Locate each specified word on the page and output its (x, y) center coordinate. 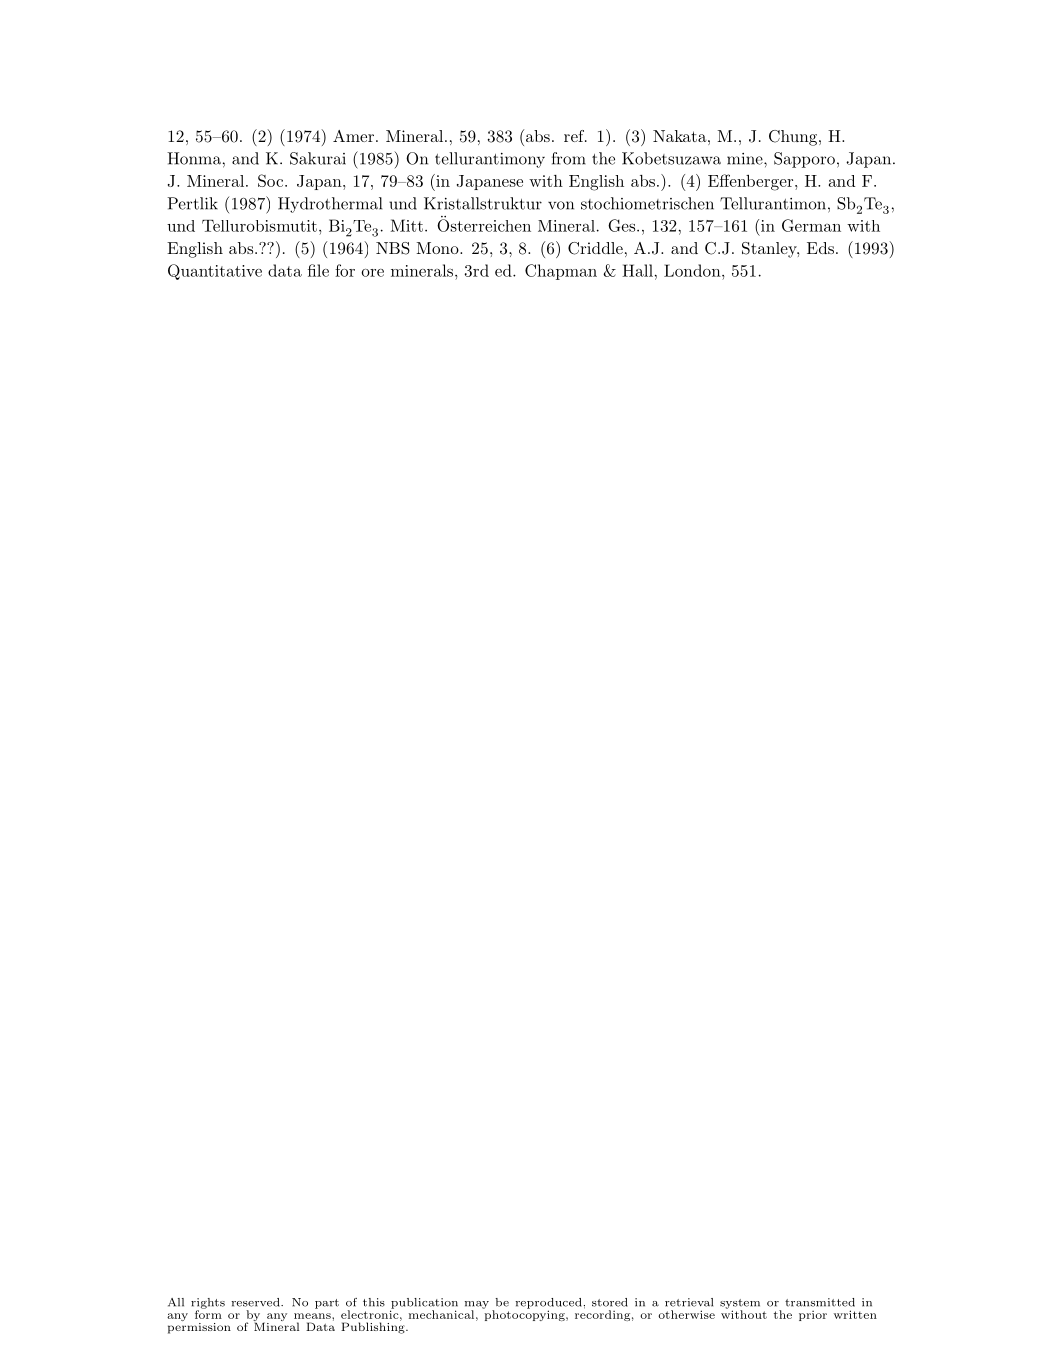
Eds (820, 248)
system (740, 1305)
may (477, 1306)
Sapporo (804, 160)
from (569, 158)
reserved (257, 1302)
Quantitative (215, 272)
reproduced (549, 1304)
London (693, 270)
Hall (637, 270)
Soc (272, 180)
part (327, 1304)
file (318, 270)
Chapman (561, 272)
